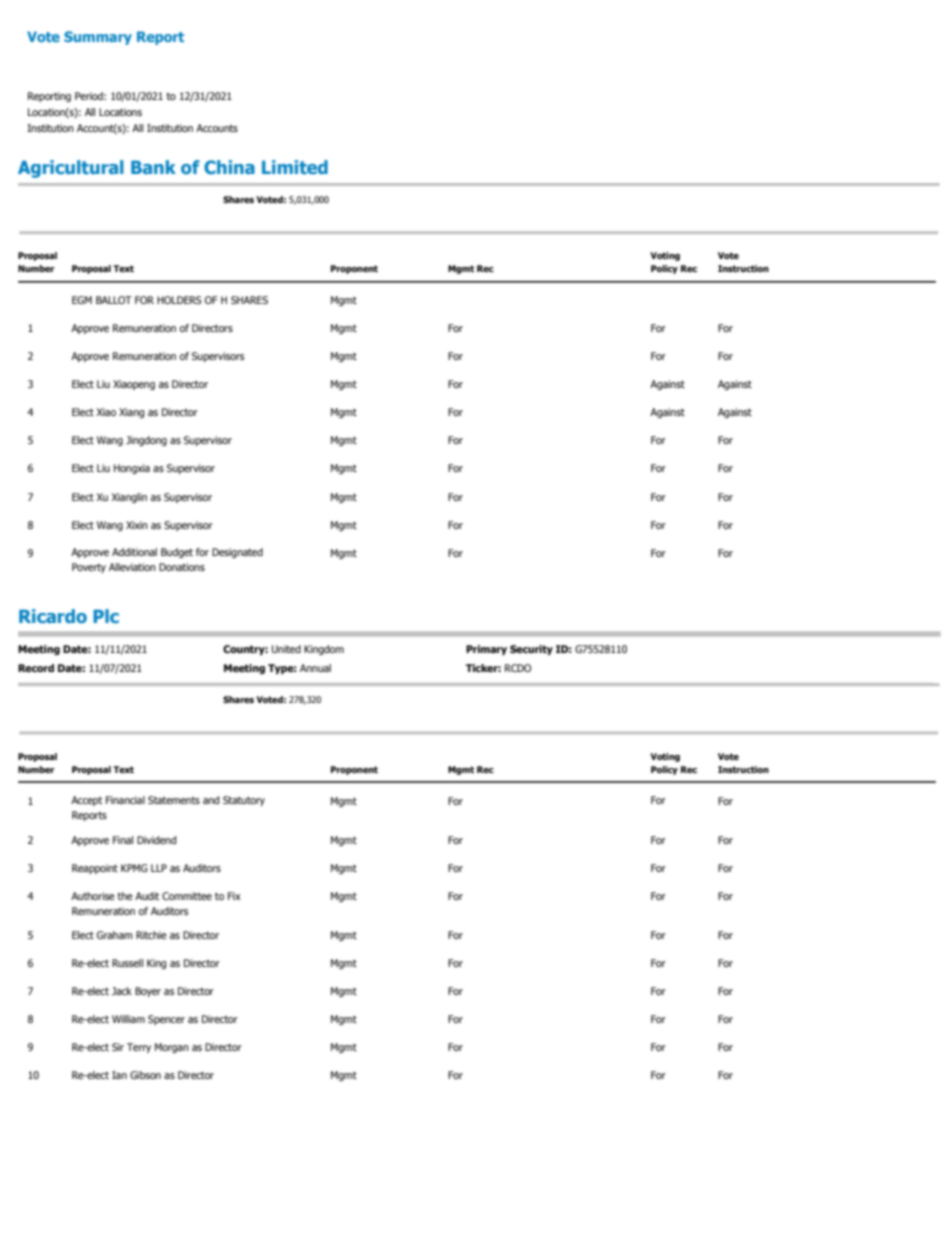  Describe the element at coordinates (295, 167) in the document. I see `Limited` at that location.
